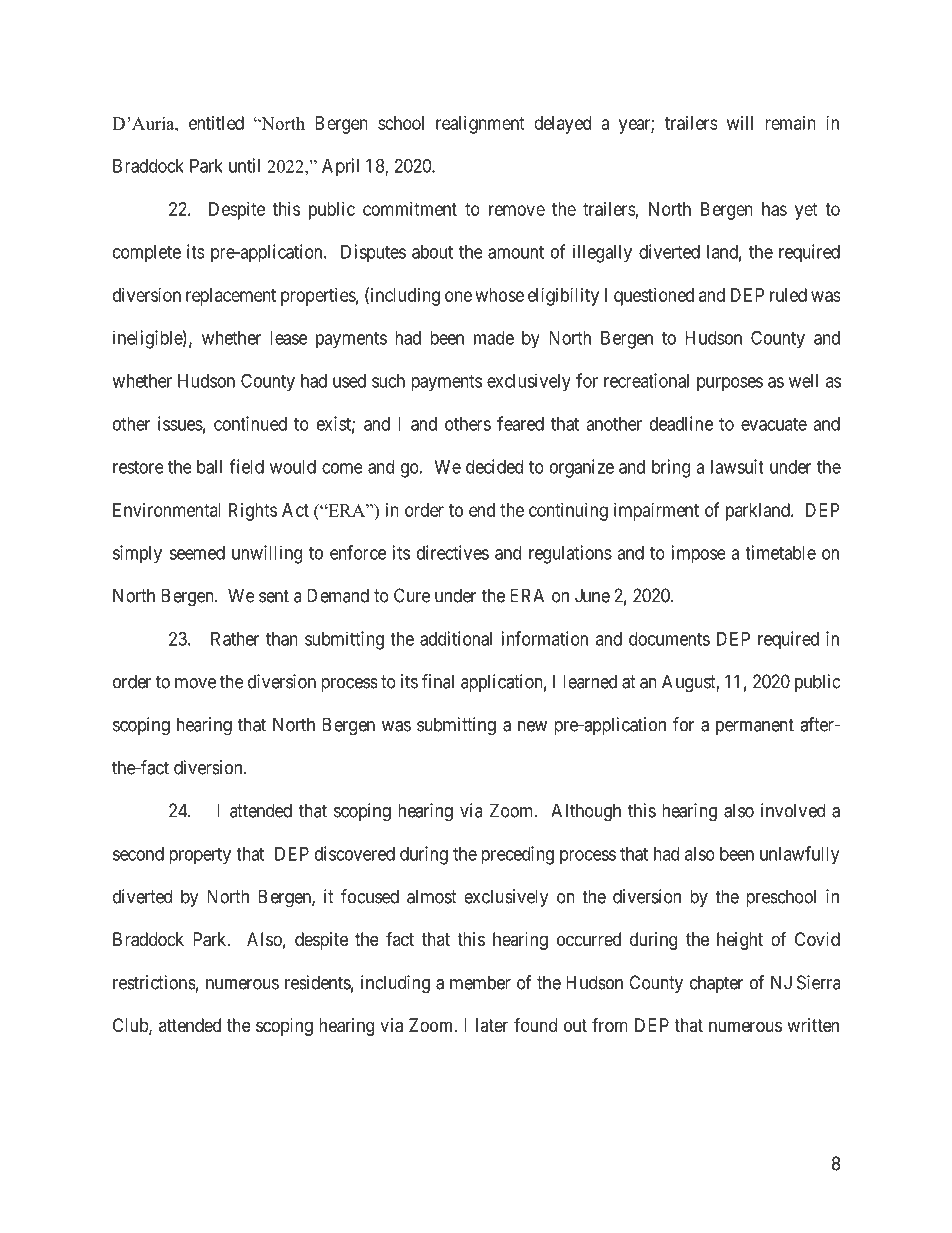 The height and width of the screenshot is (1233, 952). I want to click on lease, so click(288, 338).
